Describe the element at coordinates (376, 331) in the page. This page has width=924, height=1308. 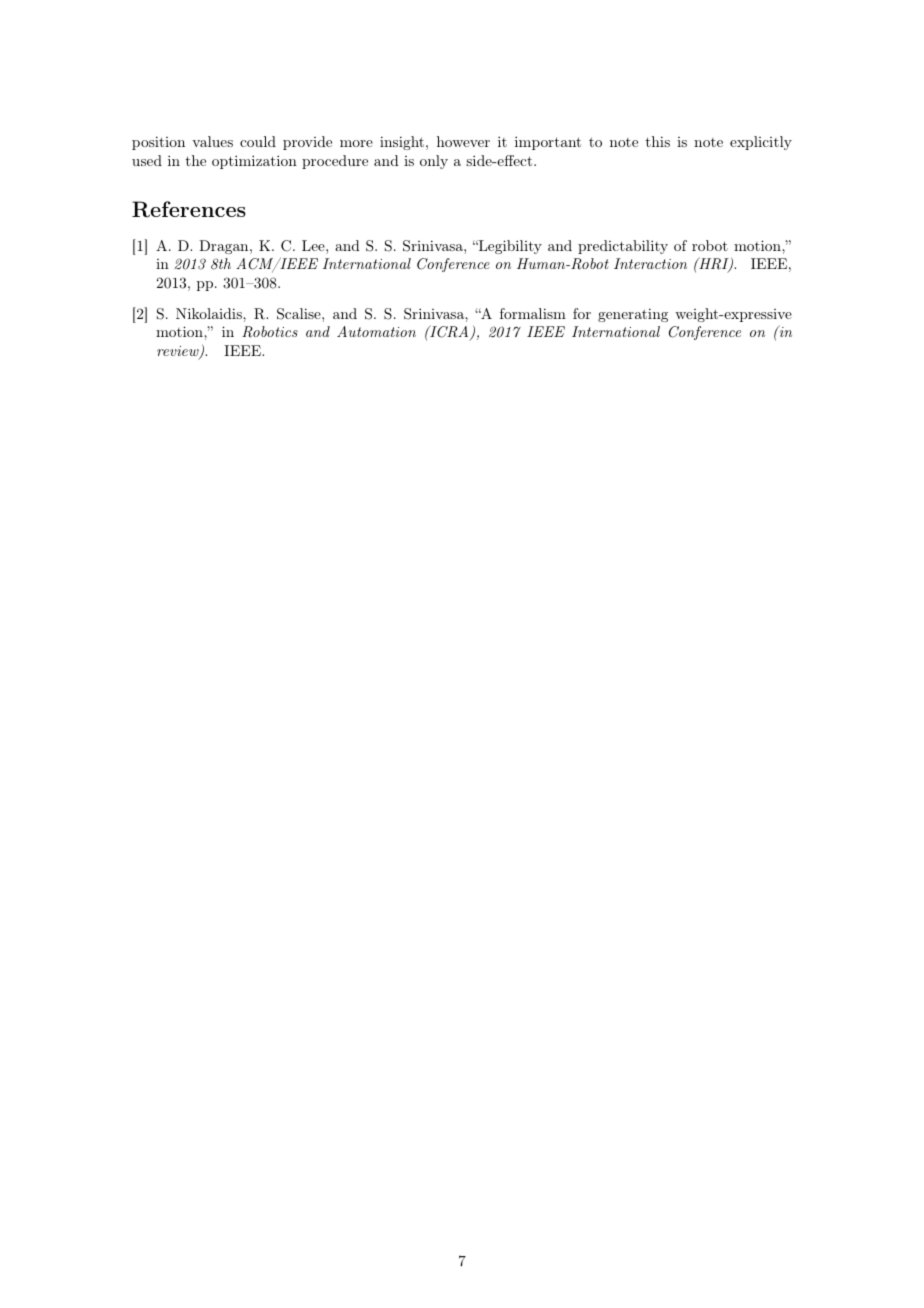
I see `Automation` at that location.
